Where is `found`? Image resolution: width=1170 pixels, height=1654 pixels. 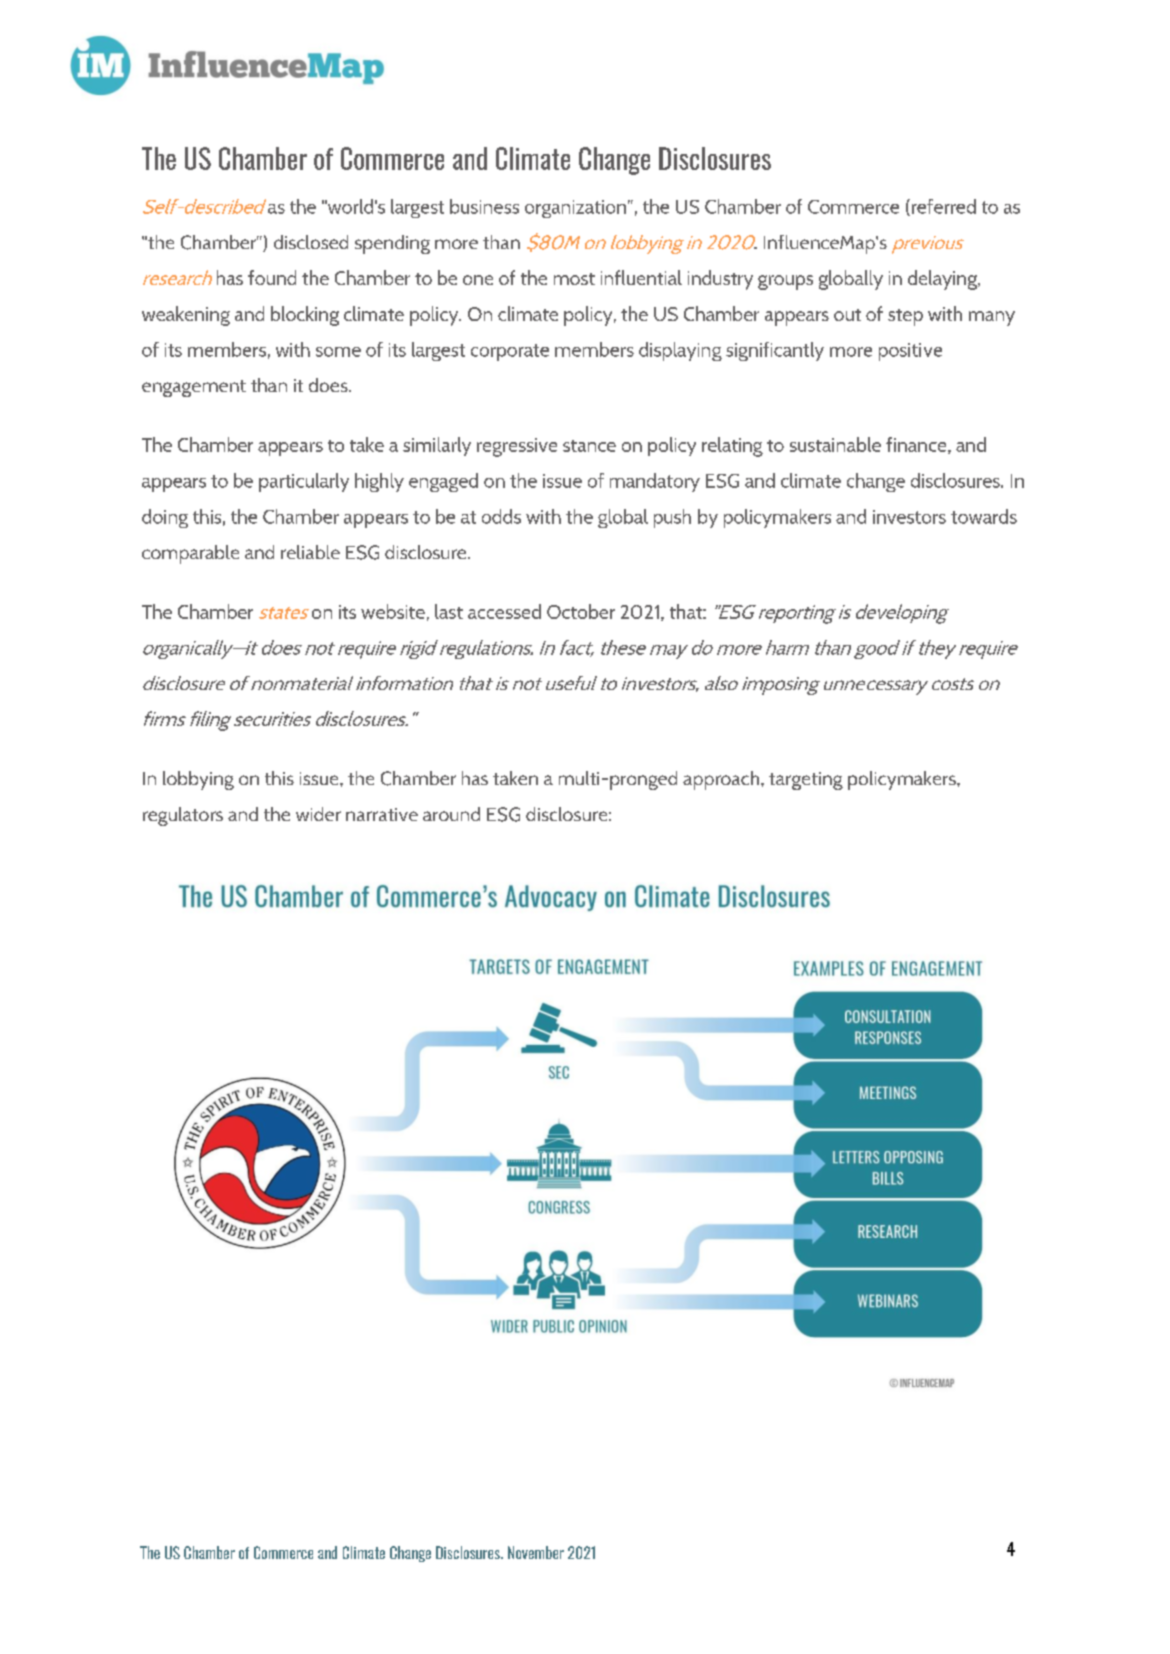 found is located at coordinates (272, 277).
